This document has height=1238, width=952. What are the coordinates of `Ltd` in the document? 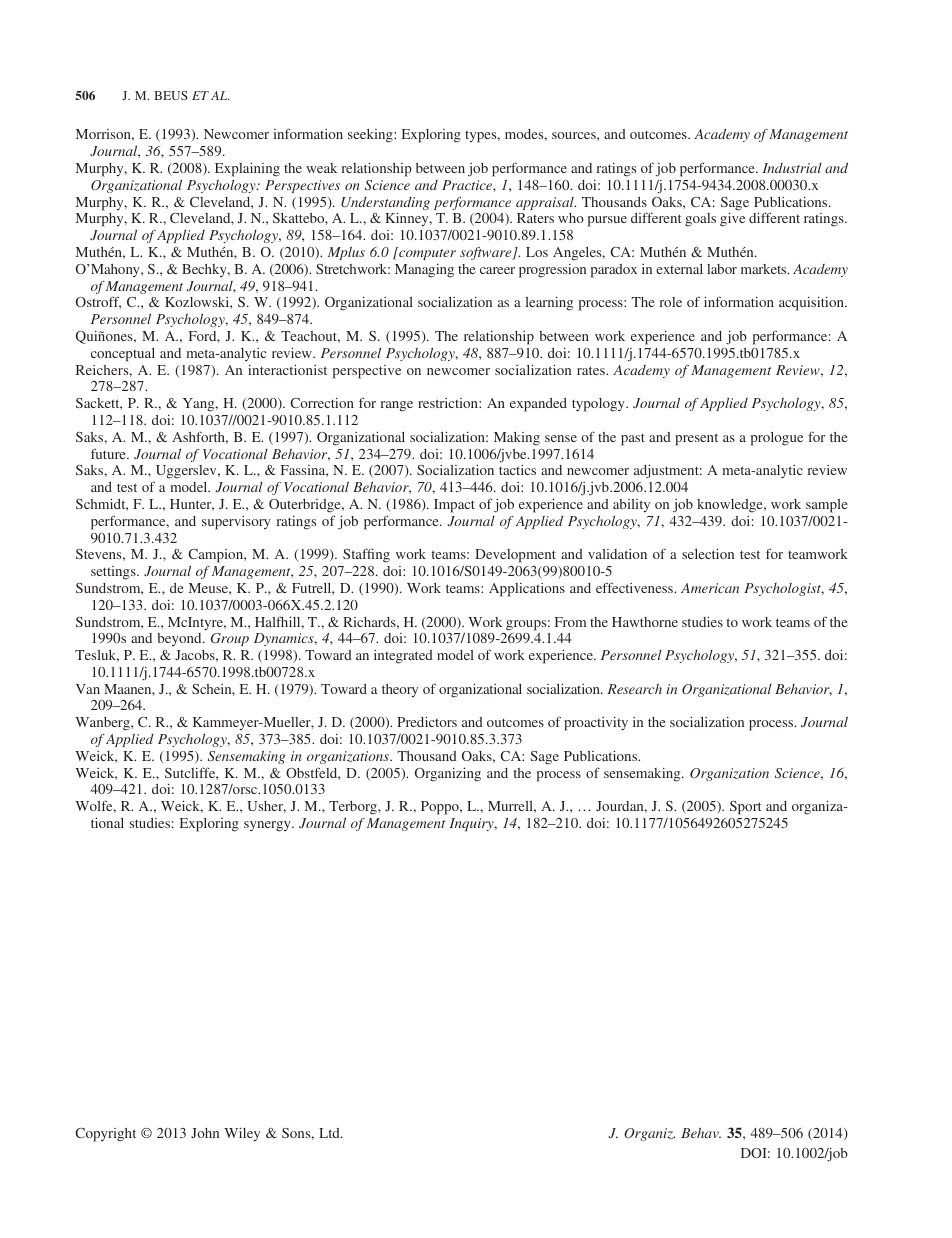 It's located at (330, 1133).
